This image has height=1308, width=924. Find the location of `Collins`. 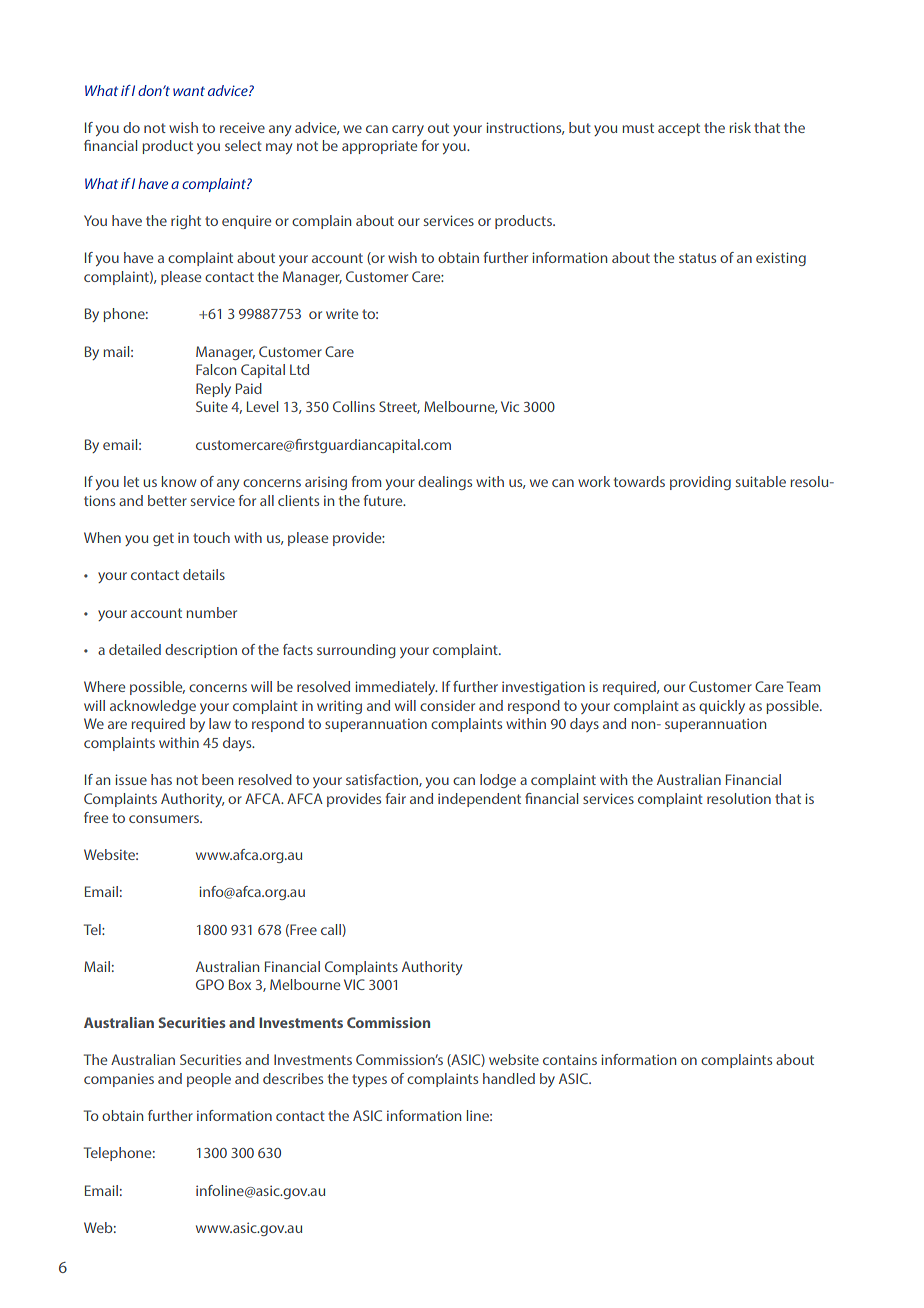

Collins is located at coordinates (354, 406).
